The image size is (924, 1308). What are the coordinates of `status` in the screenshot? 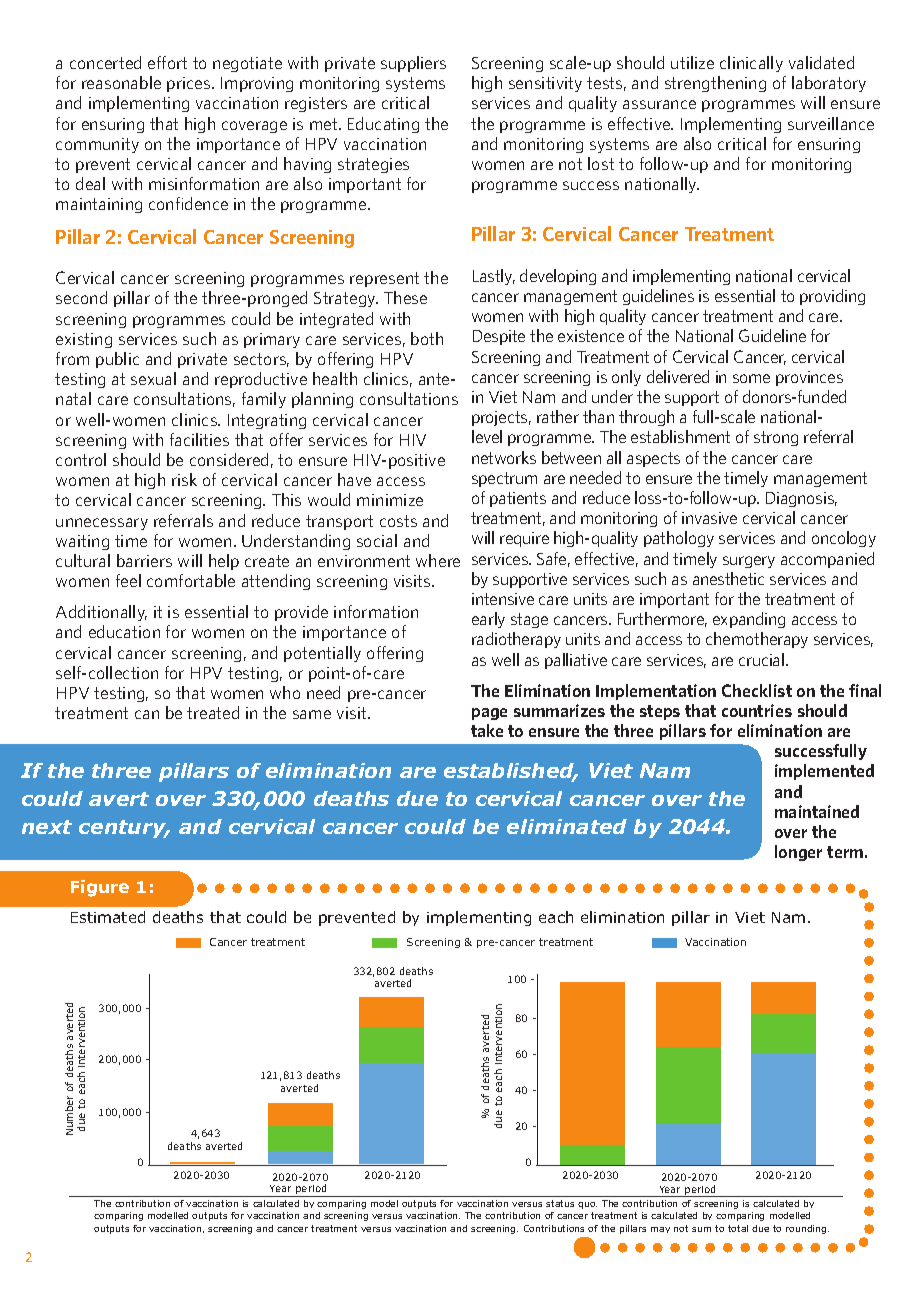 It's located at (560, 1203).
